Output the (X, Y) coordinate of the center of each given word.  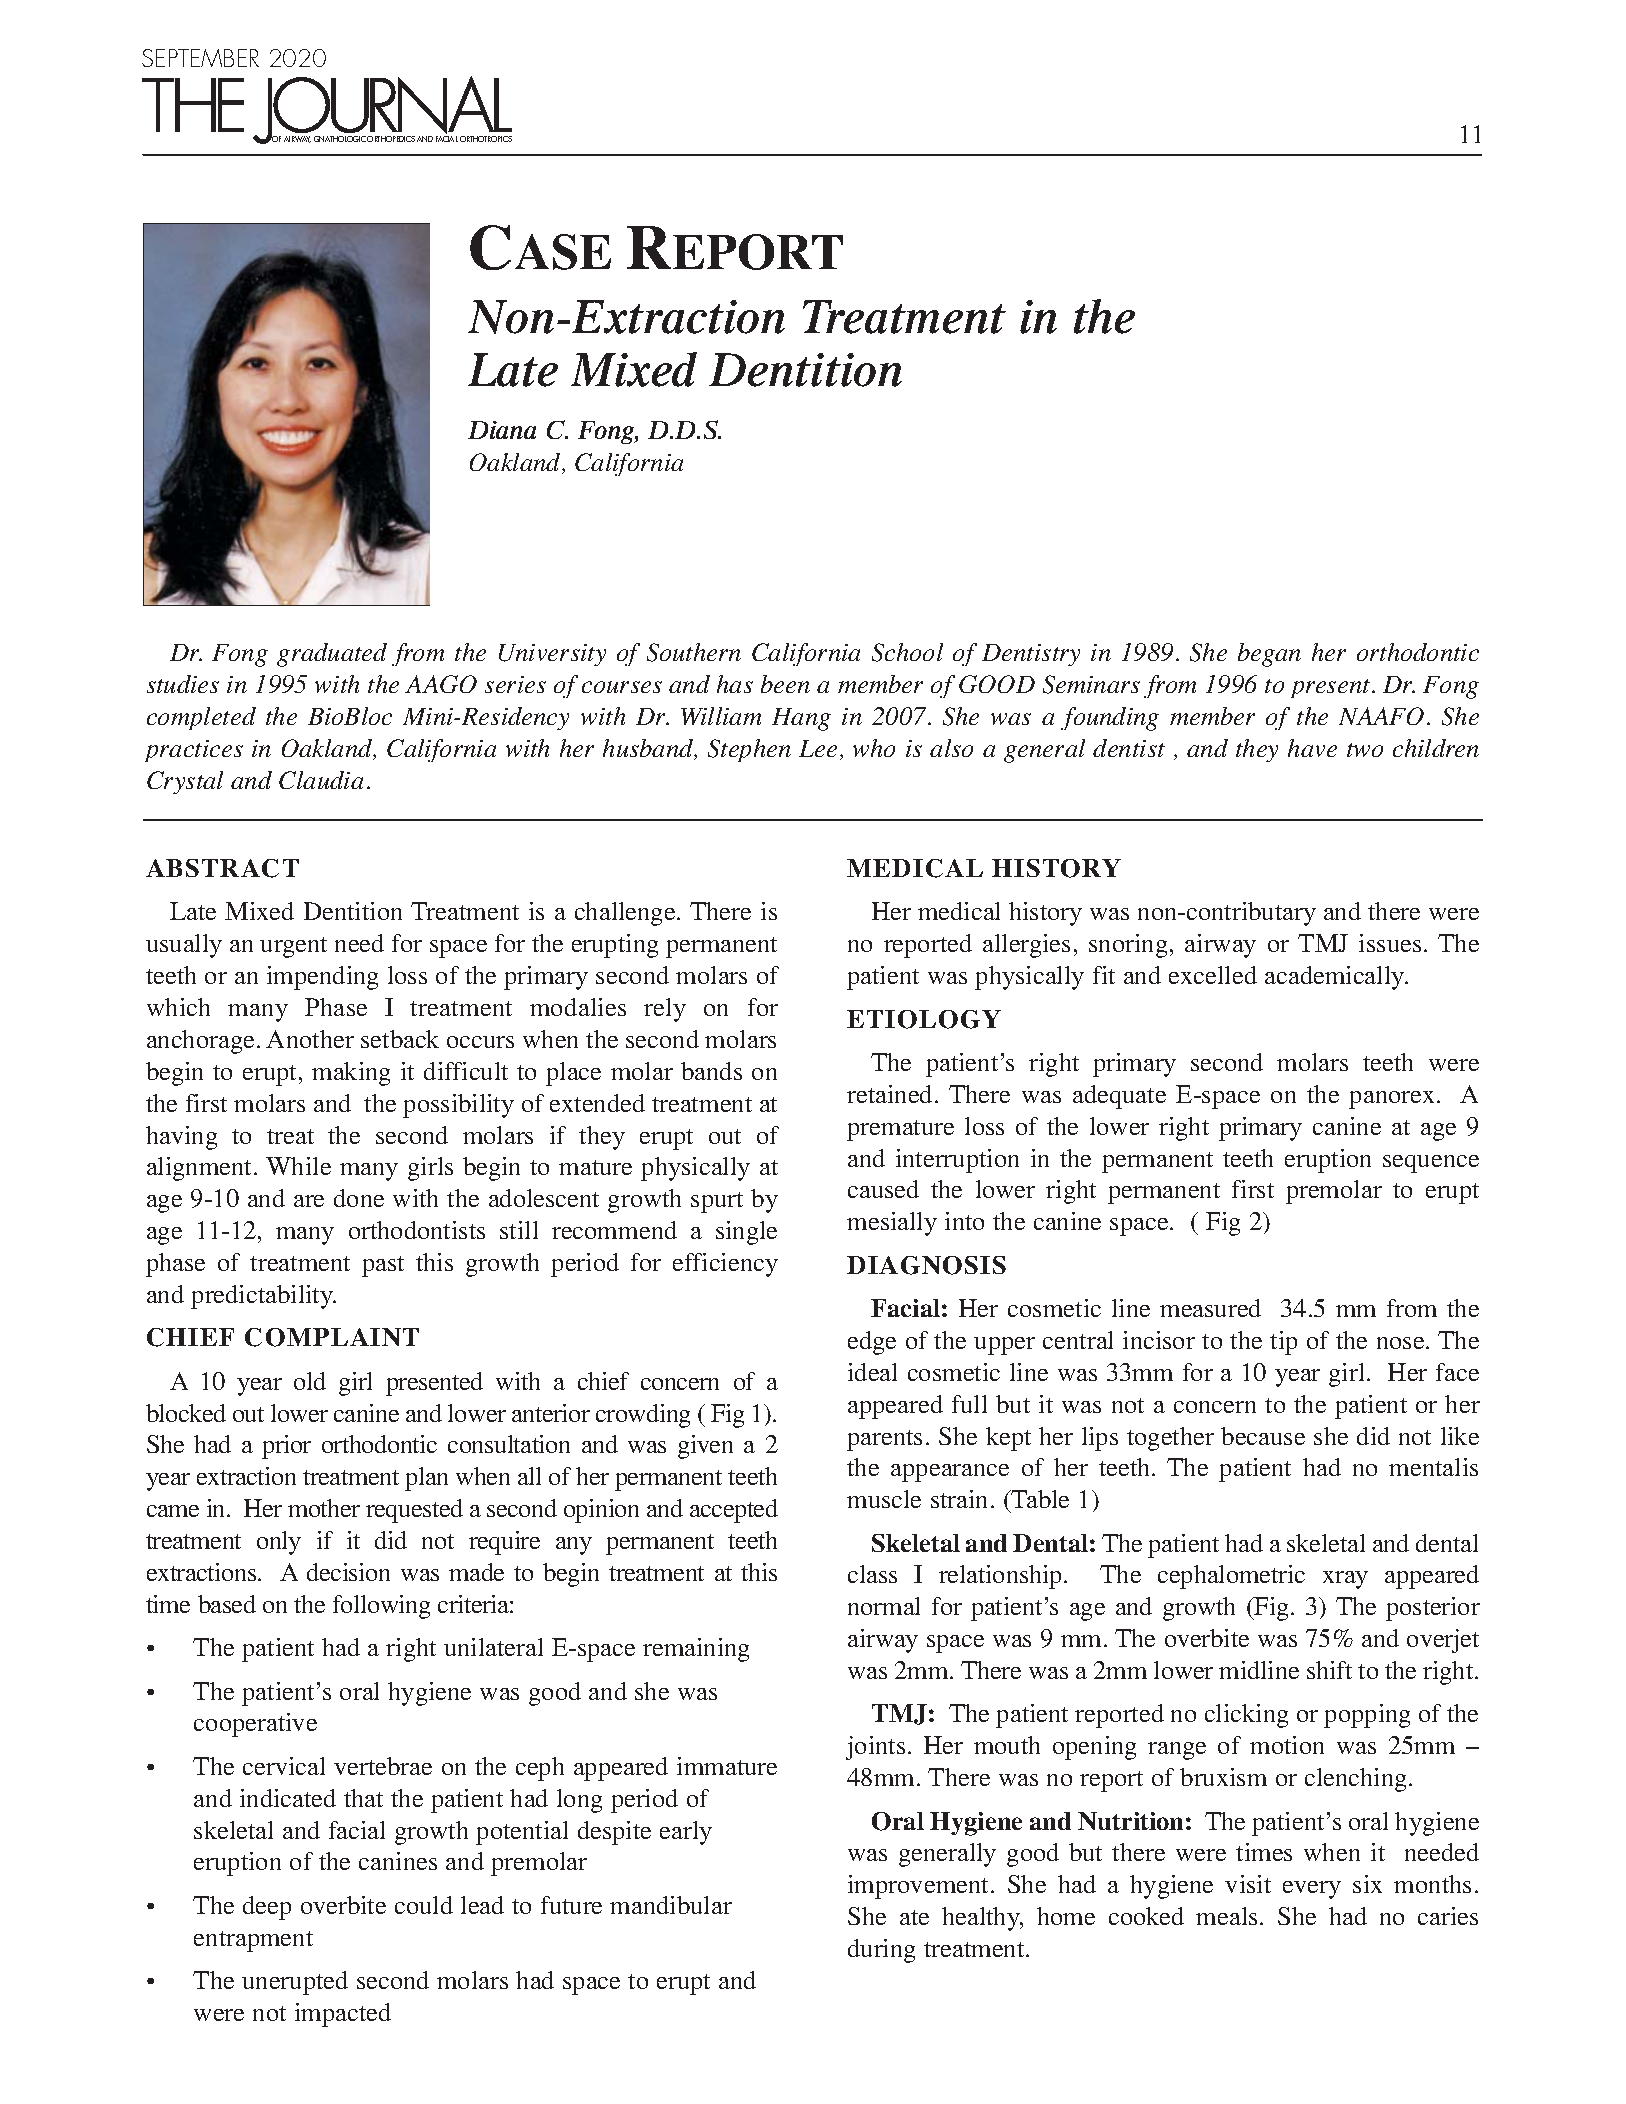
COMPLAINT (332, 1337)
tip (1283, 1343)
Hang (801, 719)
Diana (502, 430)
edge (872, 1343)
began (1269, 655)
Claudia (321, 780)
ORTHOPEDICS (391, 139)
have (1312, 748)
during (881, 1951)
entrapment (253, 1941)
